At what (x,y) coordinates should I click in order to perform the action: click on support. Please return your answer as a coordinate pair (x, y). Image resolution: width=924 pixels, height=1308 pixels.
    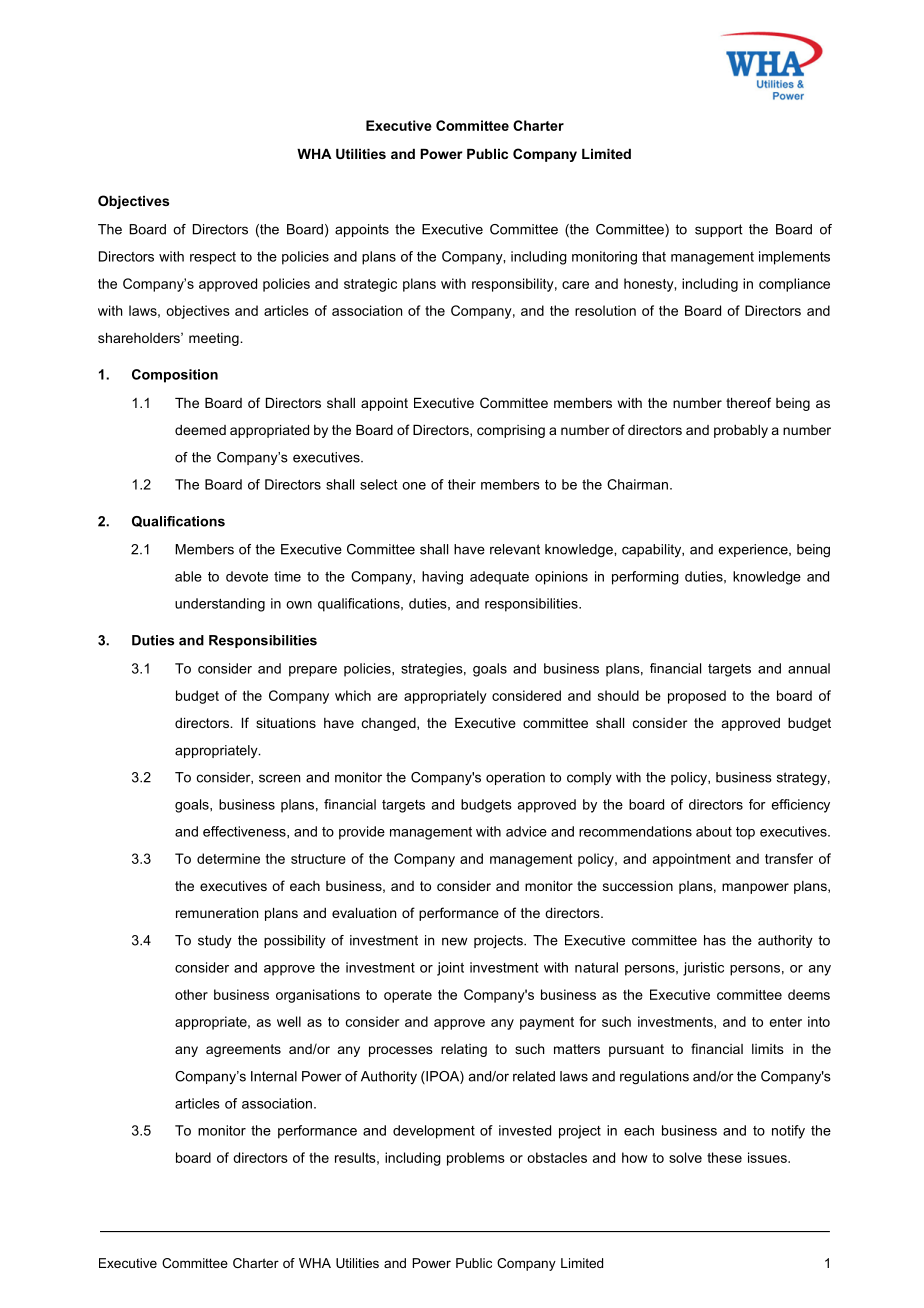
    Looking at the image, I should click on (719, 230).
